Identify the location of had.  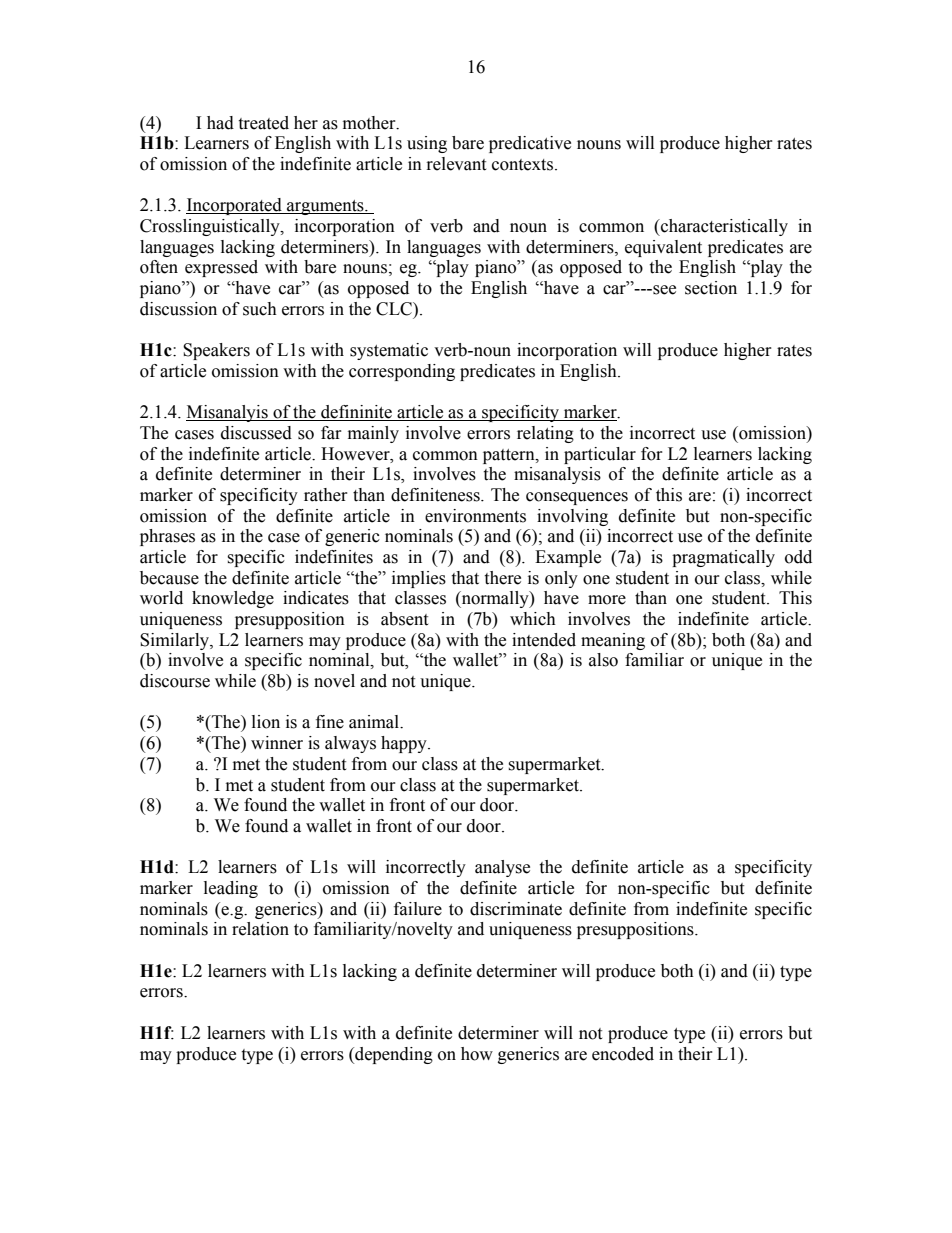
(220, 123).
